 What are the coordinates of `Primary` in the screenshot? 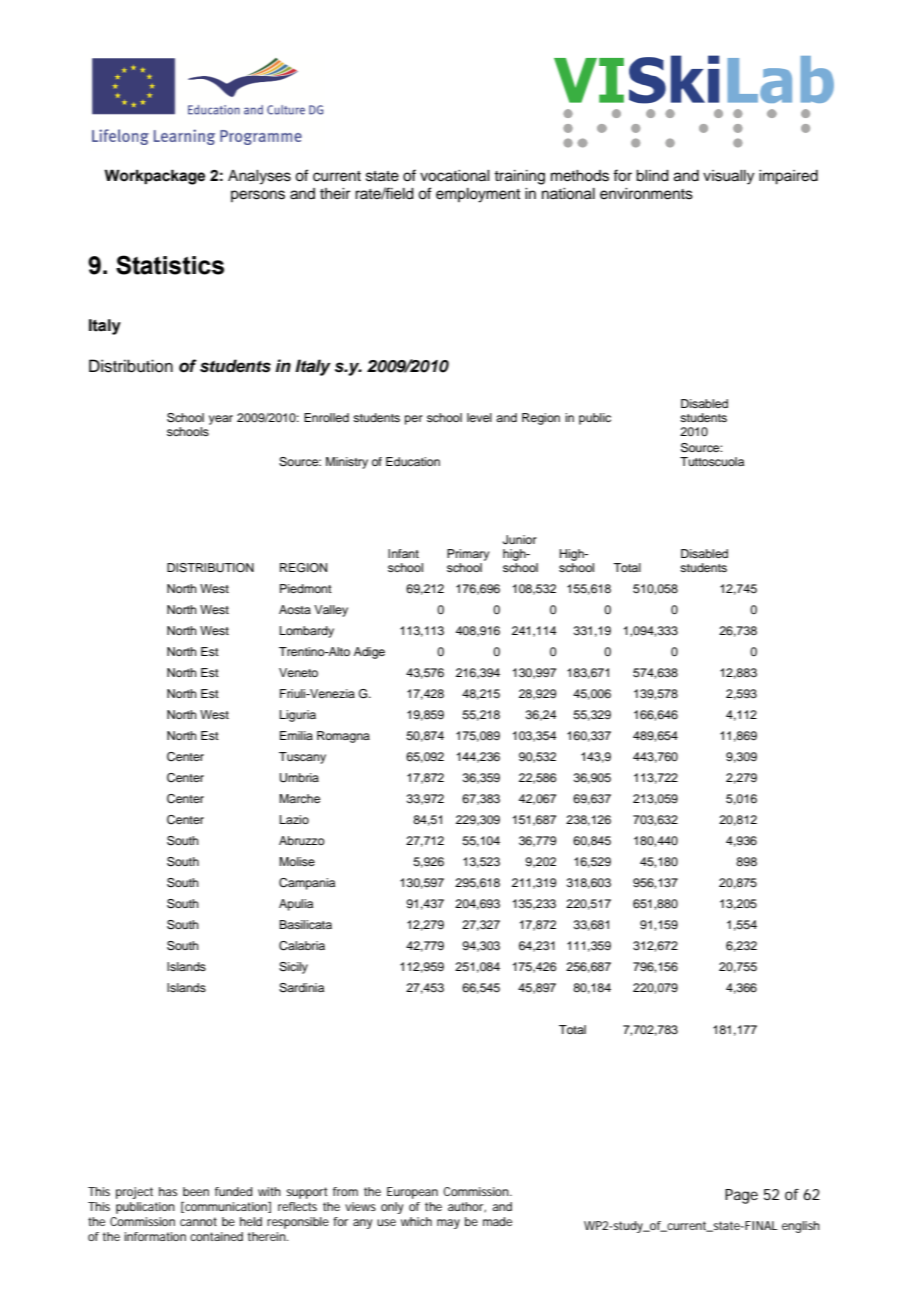 It's located at (468, 555).
